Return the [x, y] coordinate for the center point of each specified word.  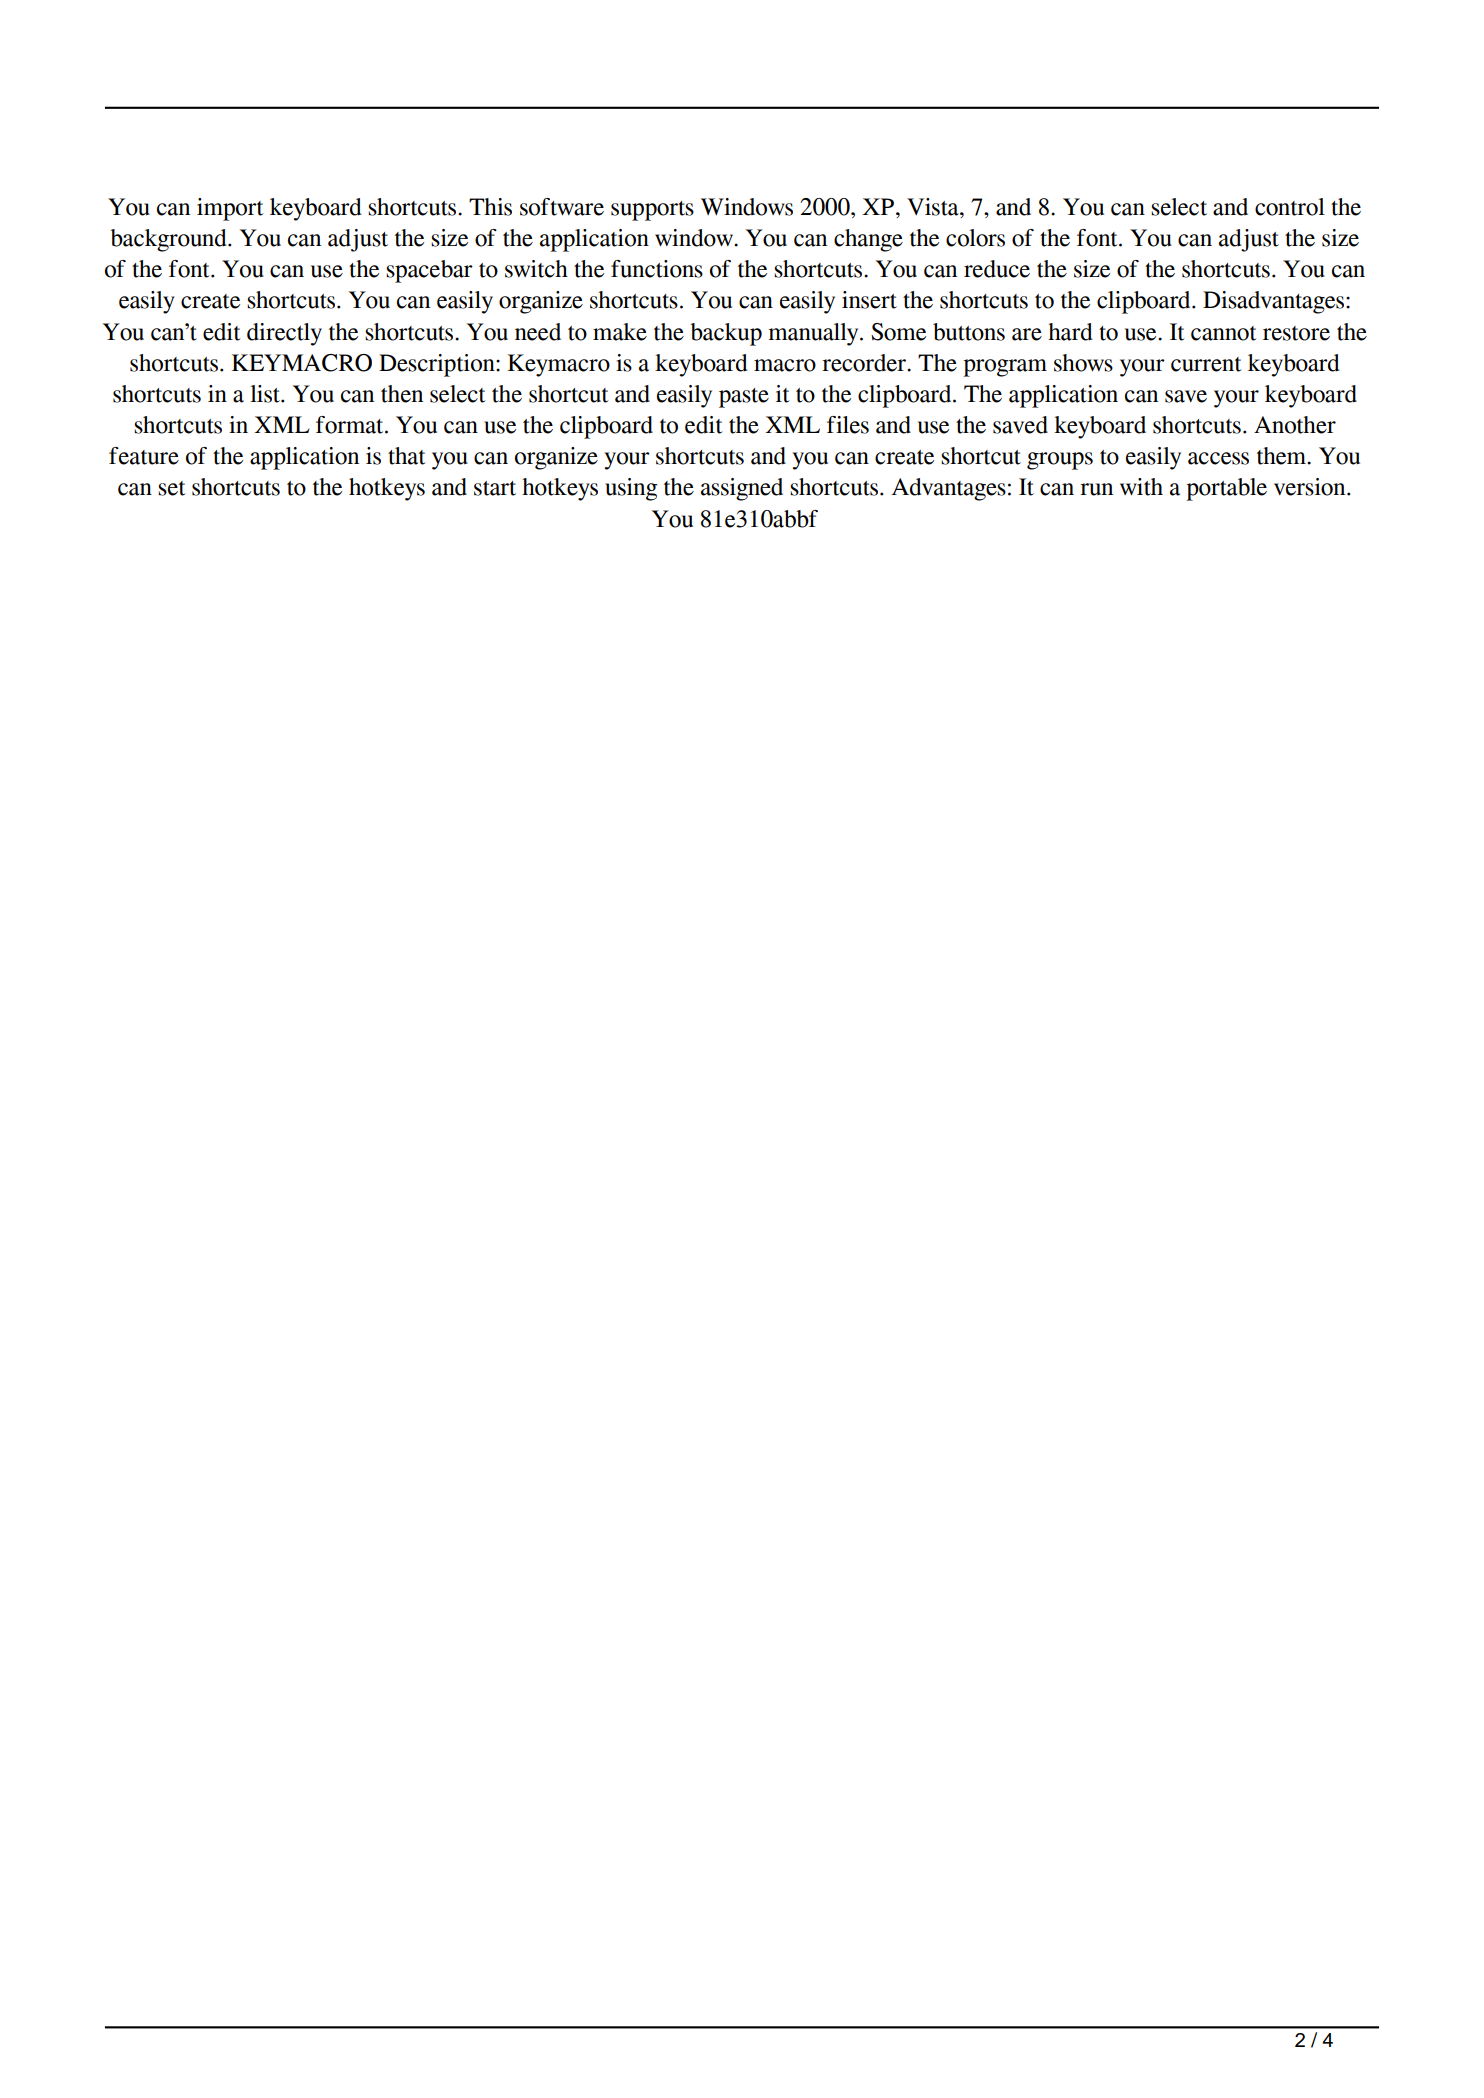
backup [726, 334]
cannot [1223, 333]
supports [652, 211]
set [171, 488]
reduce [997, 269]
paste [744, 398]
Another [1295, 425]
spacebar [429, 271]
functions [657, 269]
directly [284, 334]
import [230, 209]
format [351, 425]
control [1290, 207]
